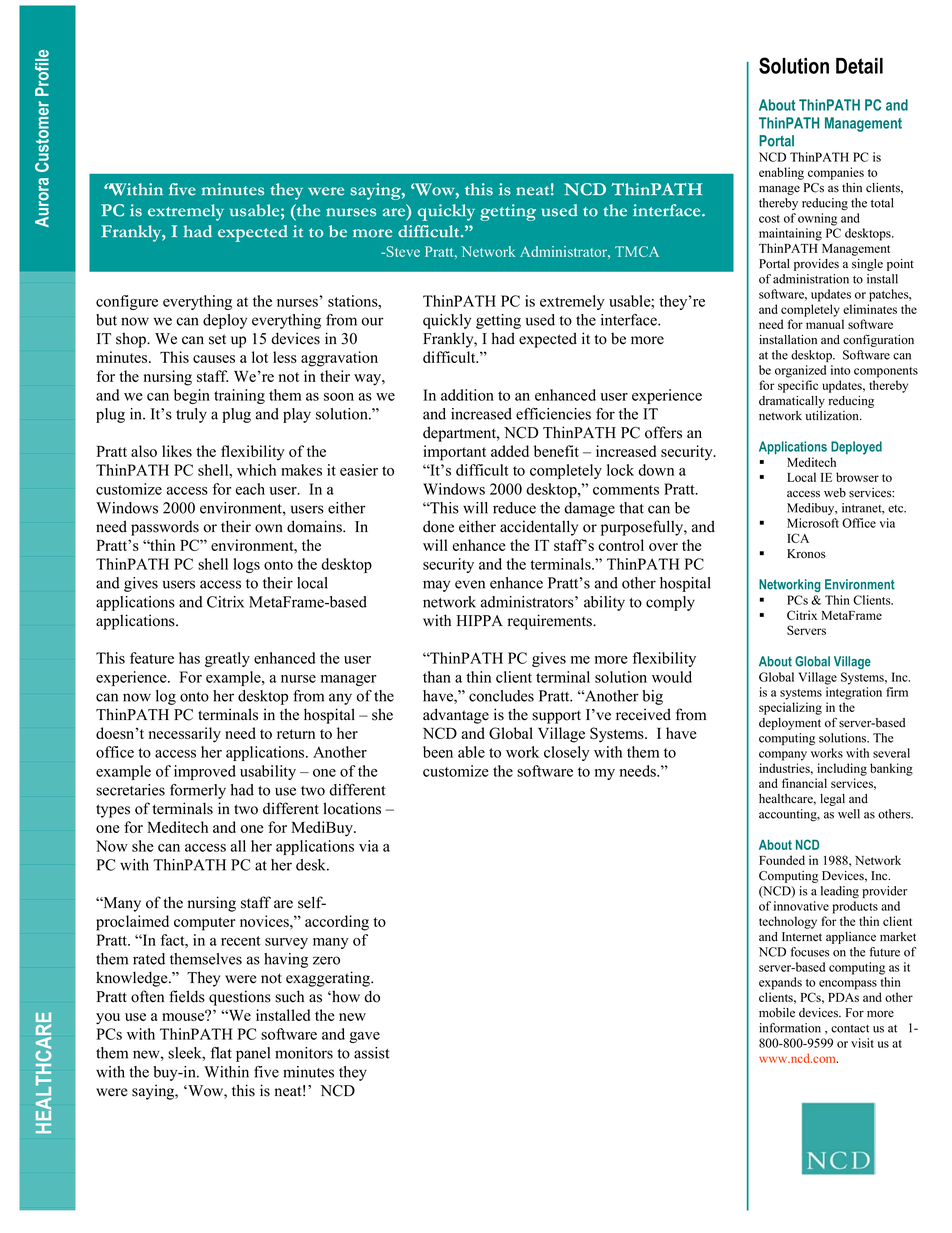 This image has height=1233, width=952. Describe the element at coordinates (198, 791) in the image. I see `formerly` at that location.
